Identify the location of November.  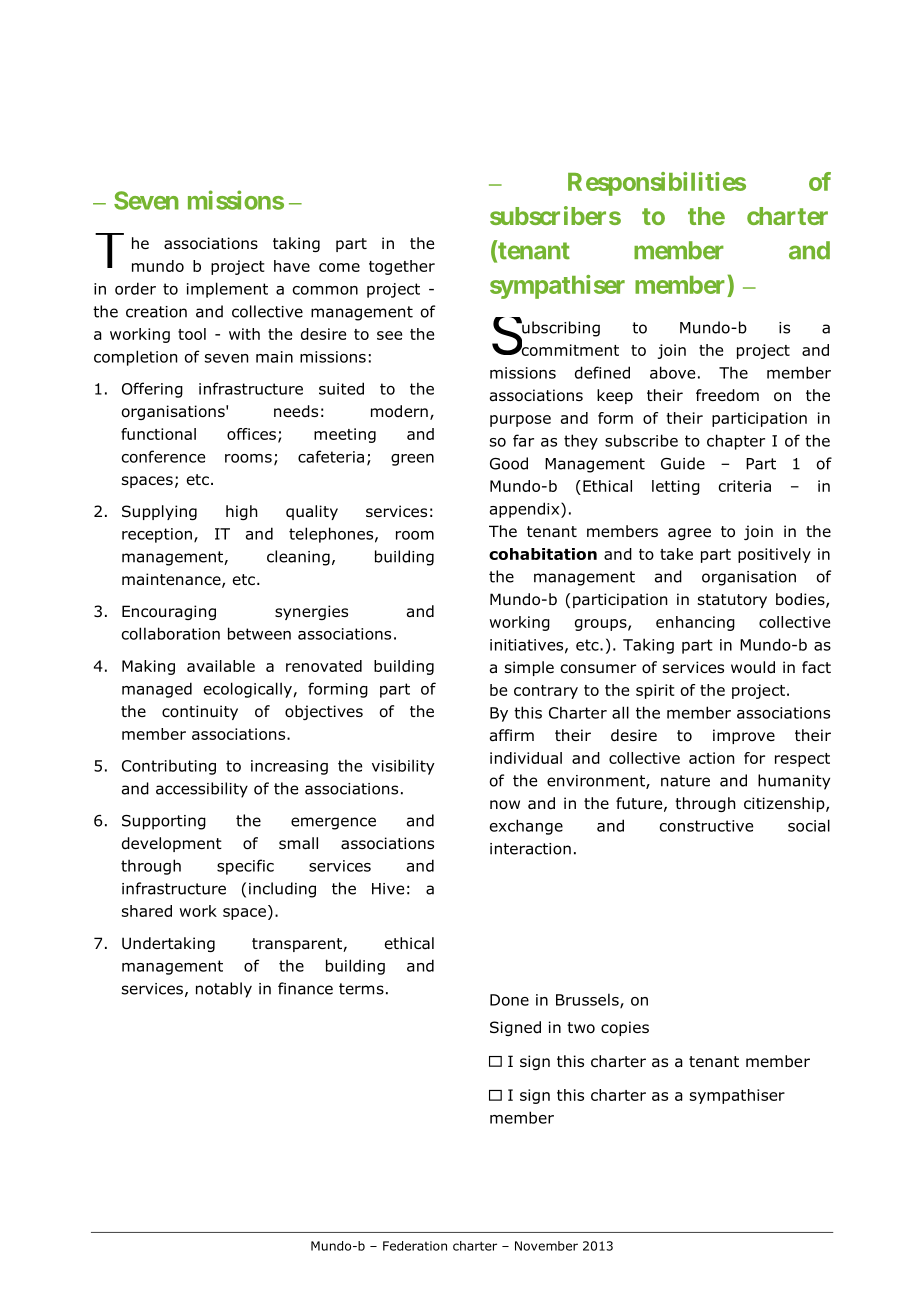
(546, 1246).
